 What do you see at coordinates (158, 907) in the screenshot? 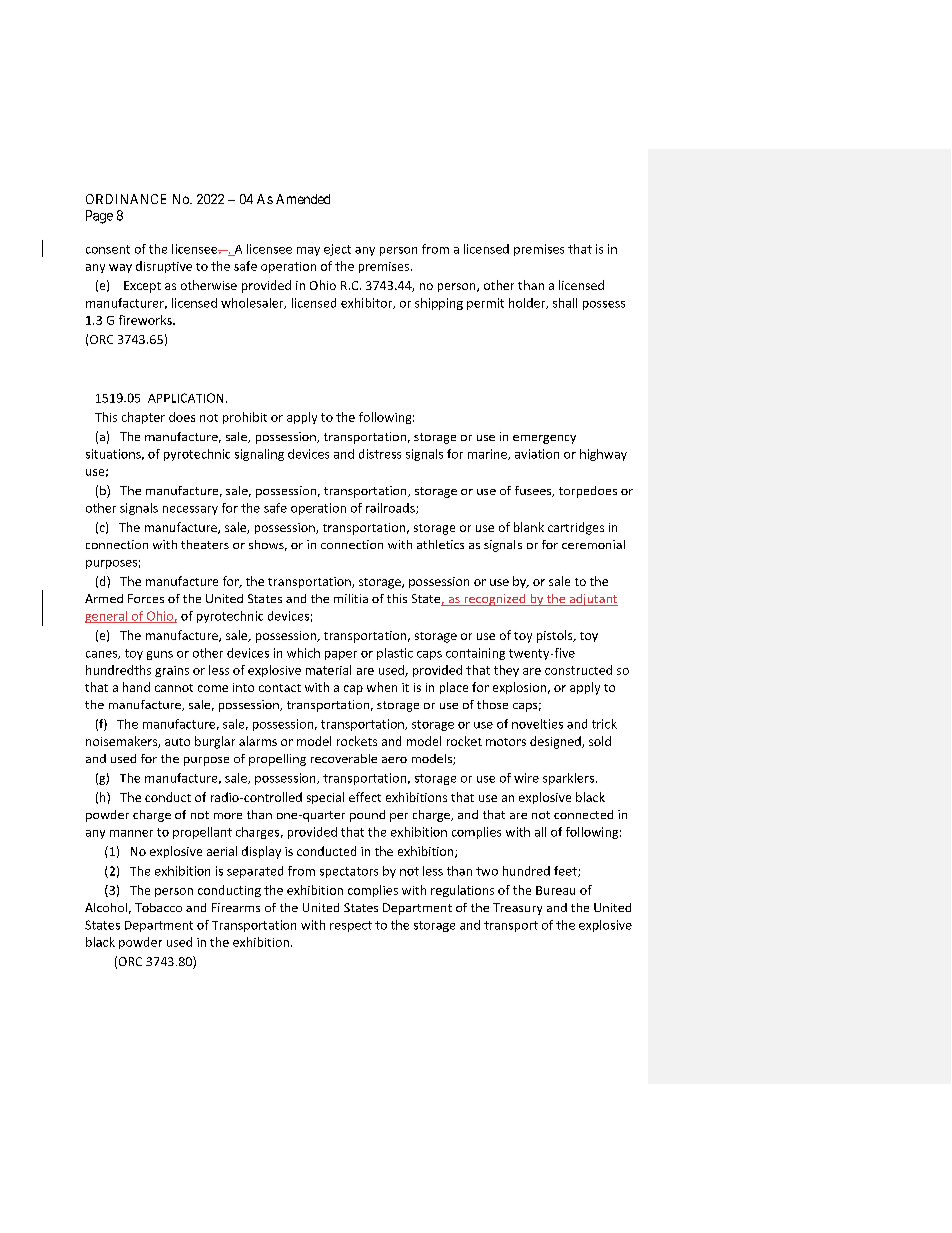
I see `Tobacco` at bounding box center [158, 907].
